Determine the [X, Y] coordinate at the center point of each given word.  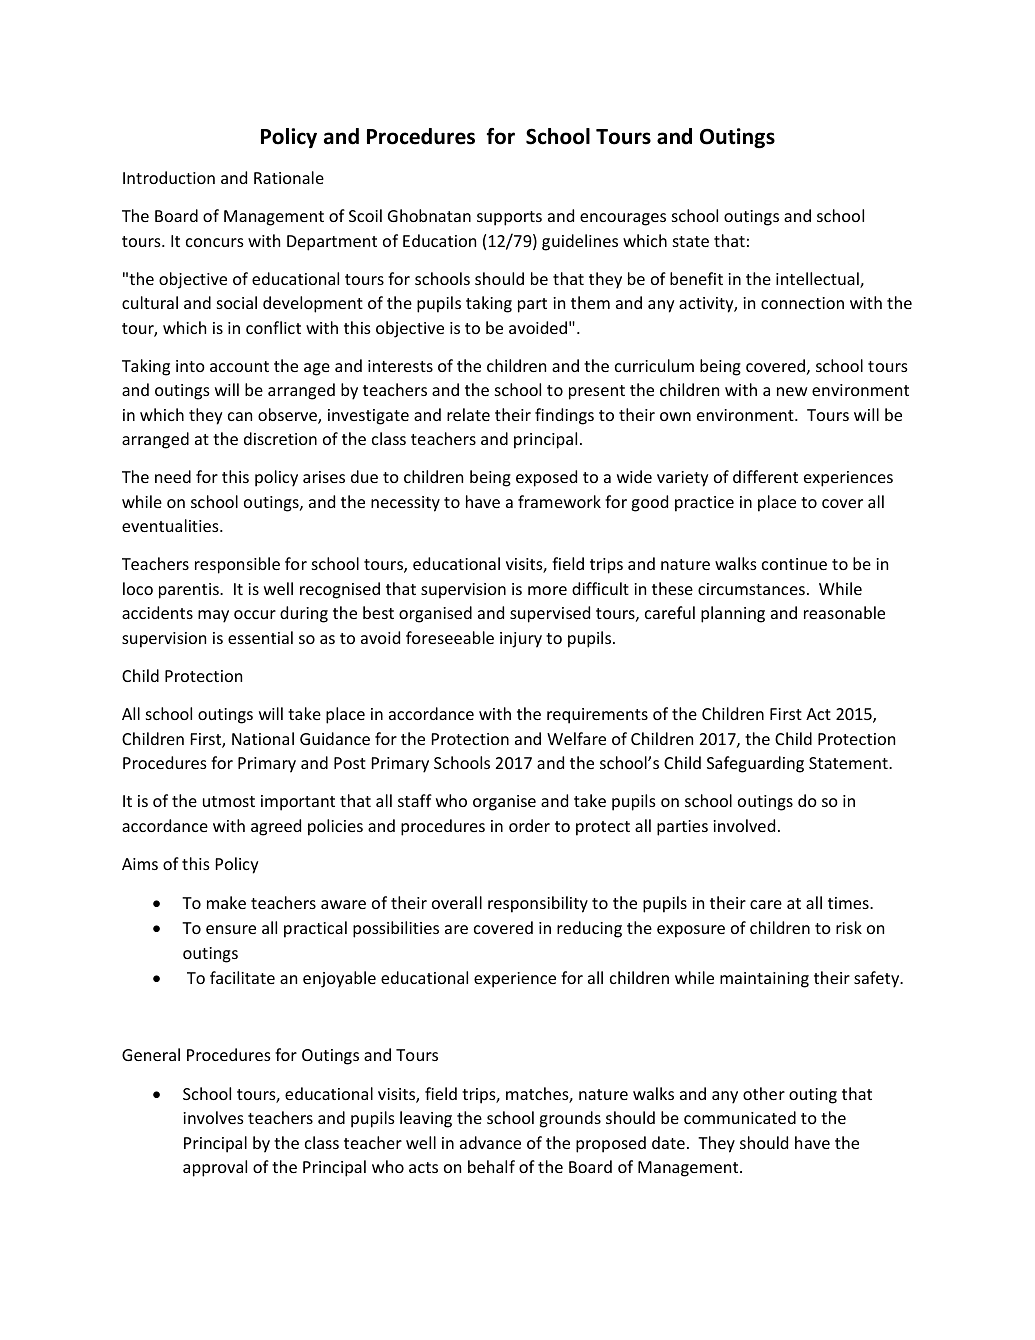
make [226, 902]
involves [213, 1117]
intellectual [818, 280]
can [240, 416]
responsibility [538, 904]
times [849, 903]
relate [468, 414]
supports [509, 218]
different [765, 476]
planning [733, 614]
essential [260, 637]
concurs [215, 242]
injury [521, 640]
